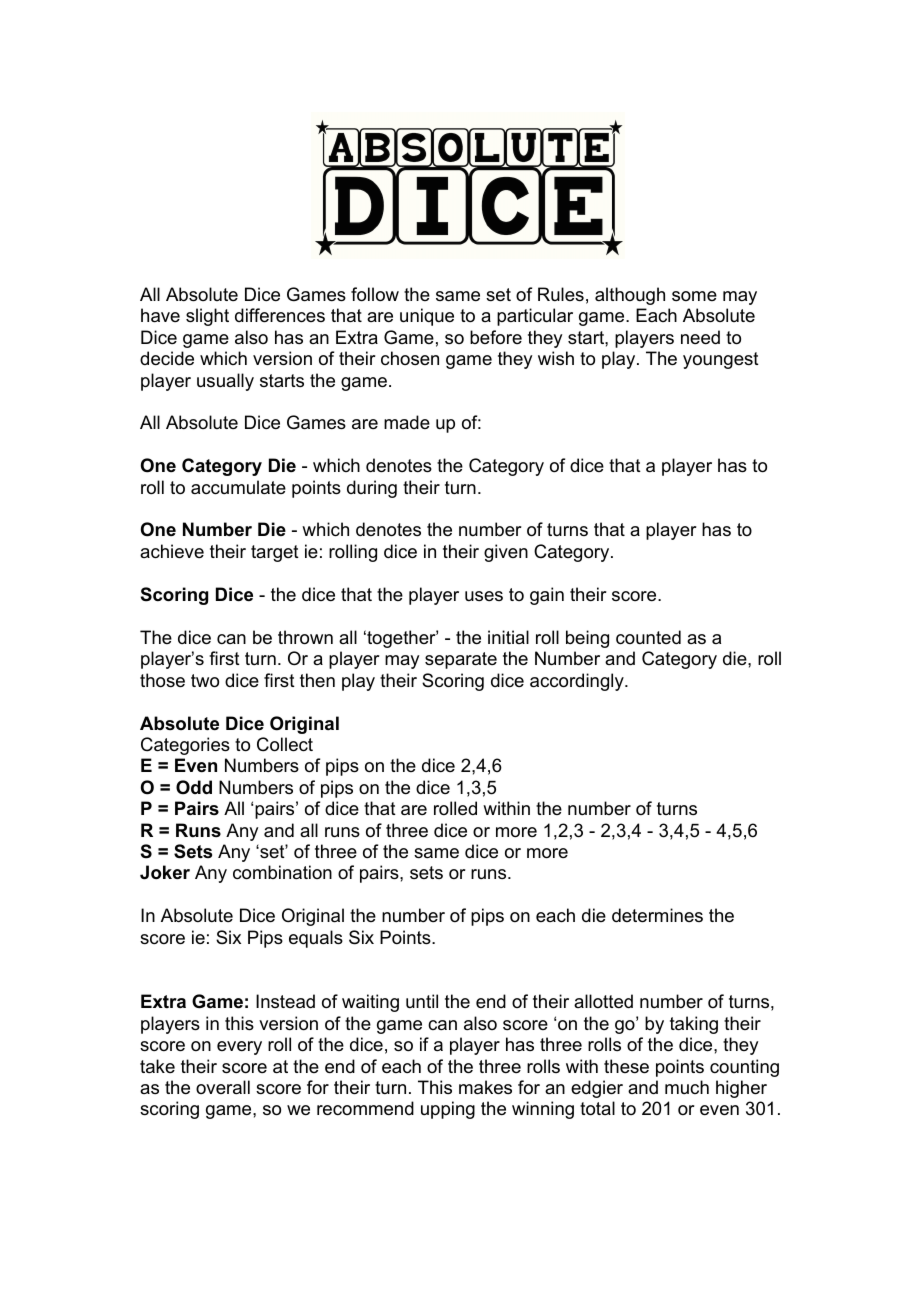 The width and height of the page is (924, 1308). What do you see at coordinates (282, 872) in the page?
I see `combination` at bounding box center [282, 872].
